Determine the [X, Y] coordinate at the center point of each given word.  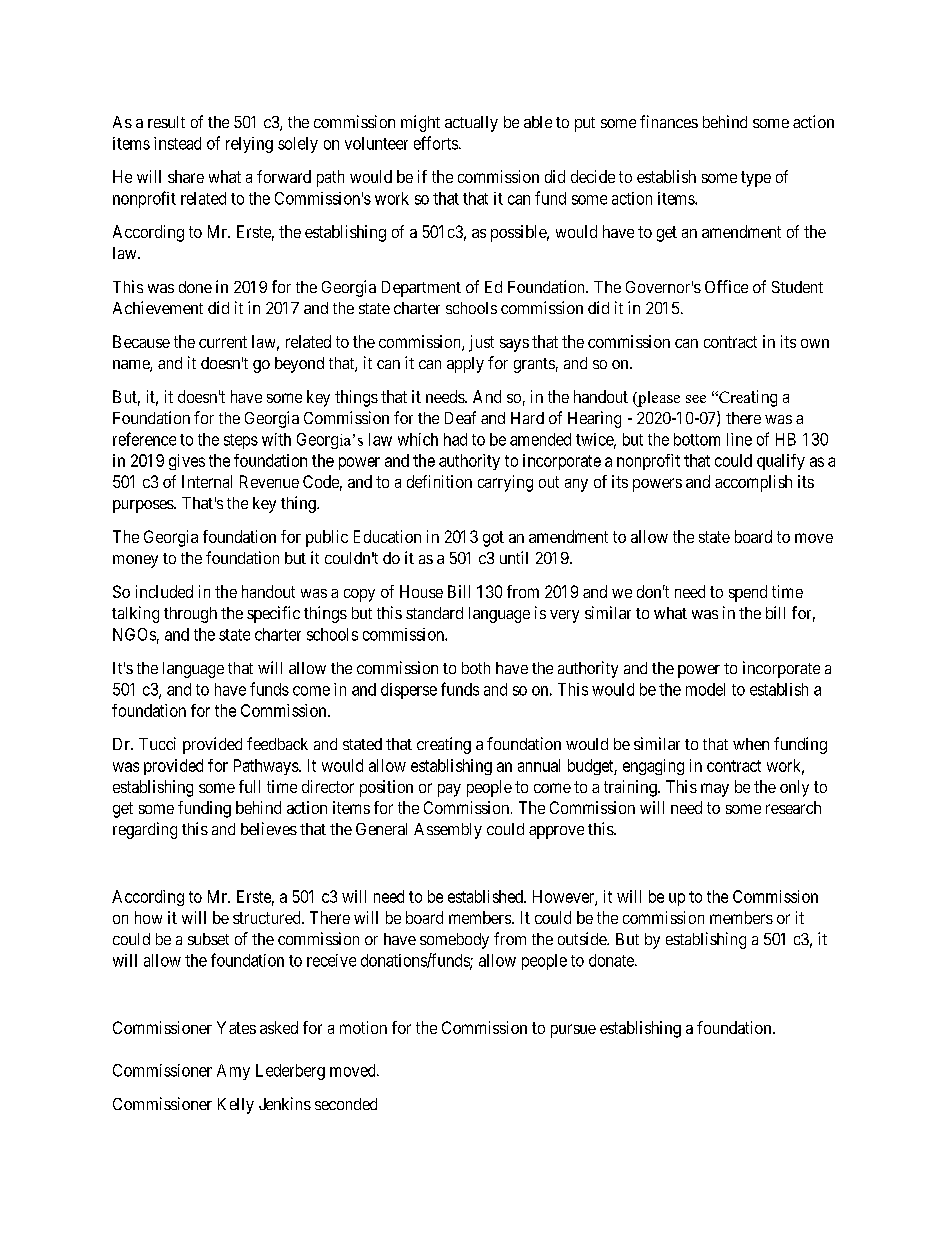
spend [748, 593]
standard [434, 613]
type [756, 179]
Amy [233, 1072]
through [190, 615]
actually [471, 124]
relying [249, 145]
